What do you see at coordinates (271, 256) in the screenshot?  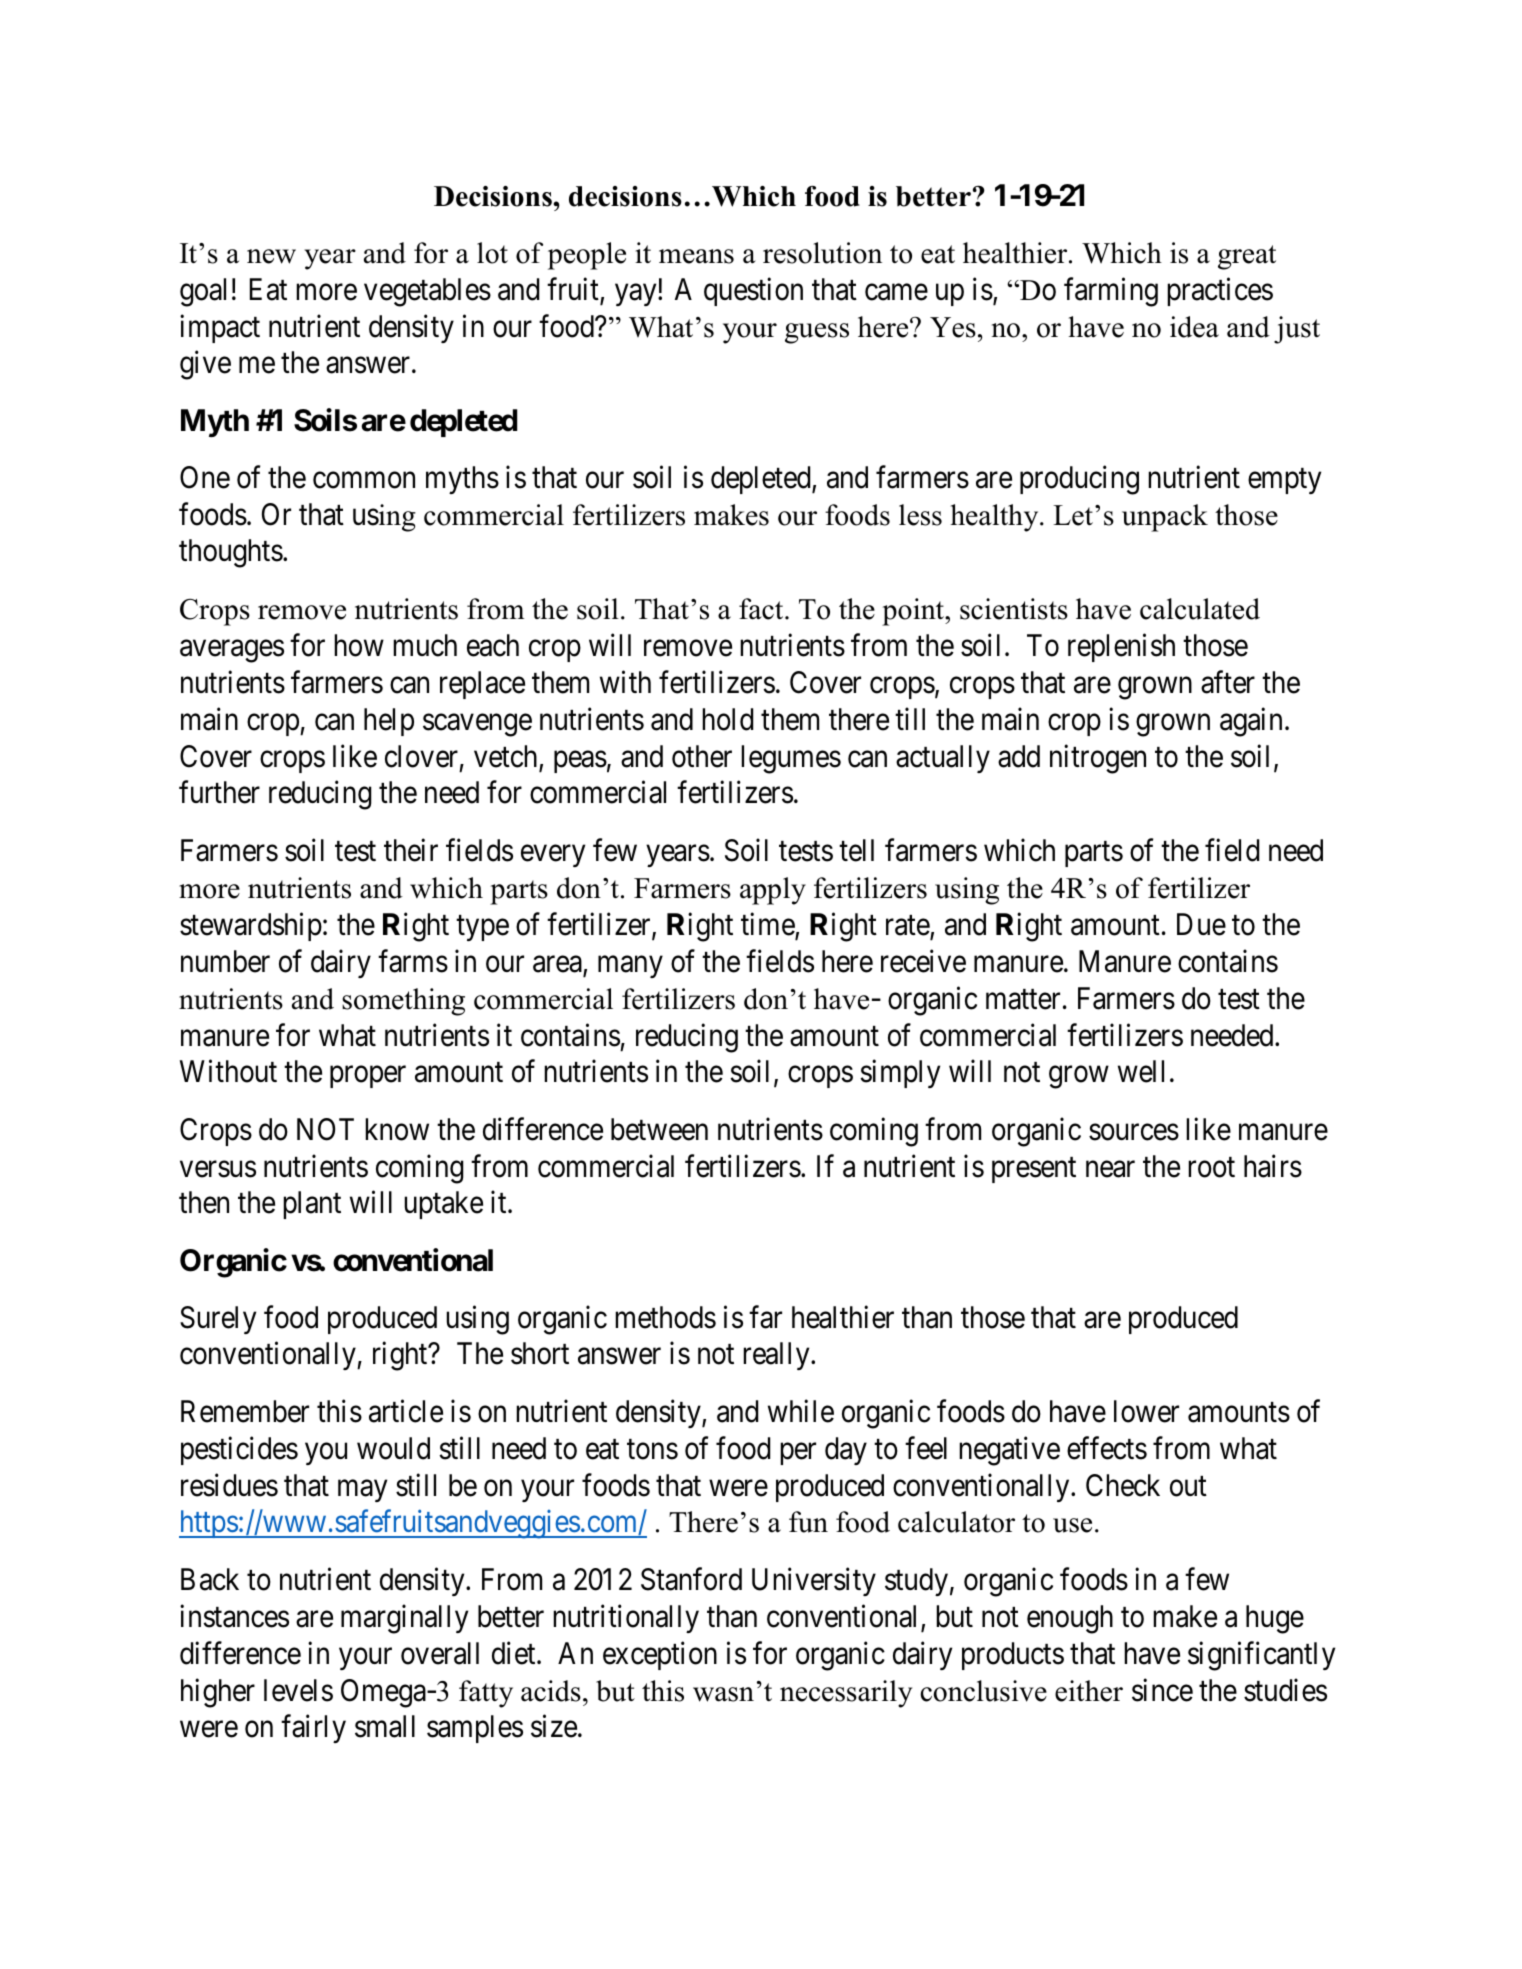 I see `new` at bounding box center [271, 256].
